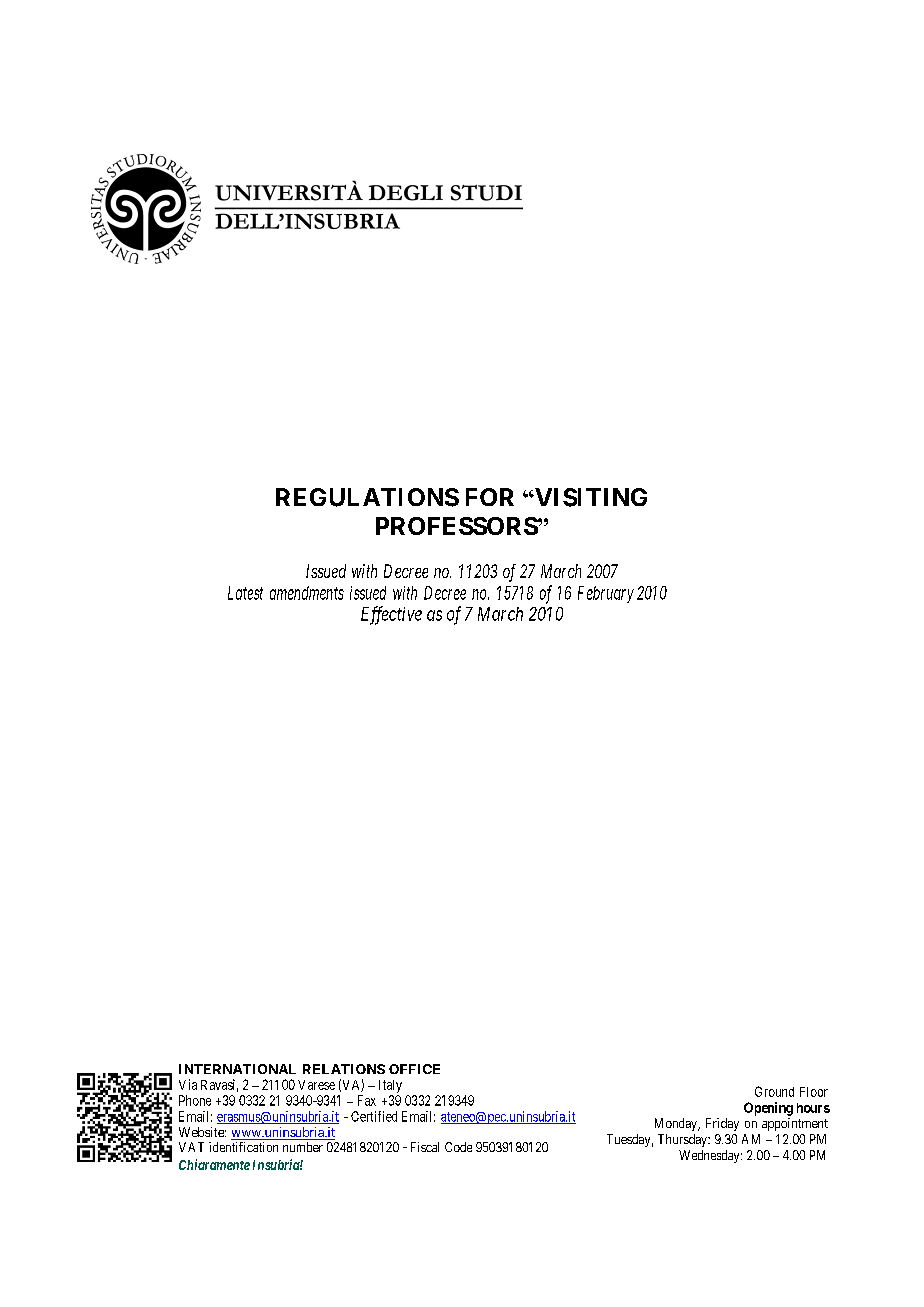 The image size is (924, 1307). I want to click on Ground, so click(774, 1091).
